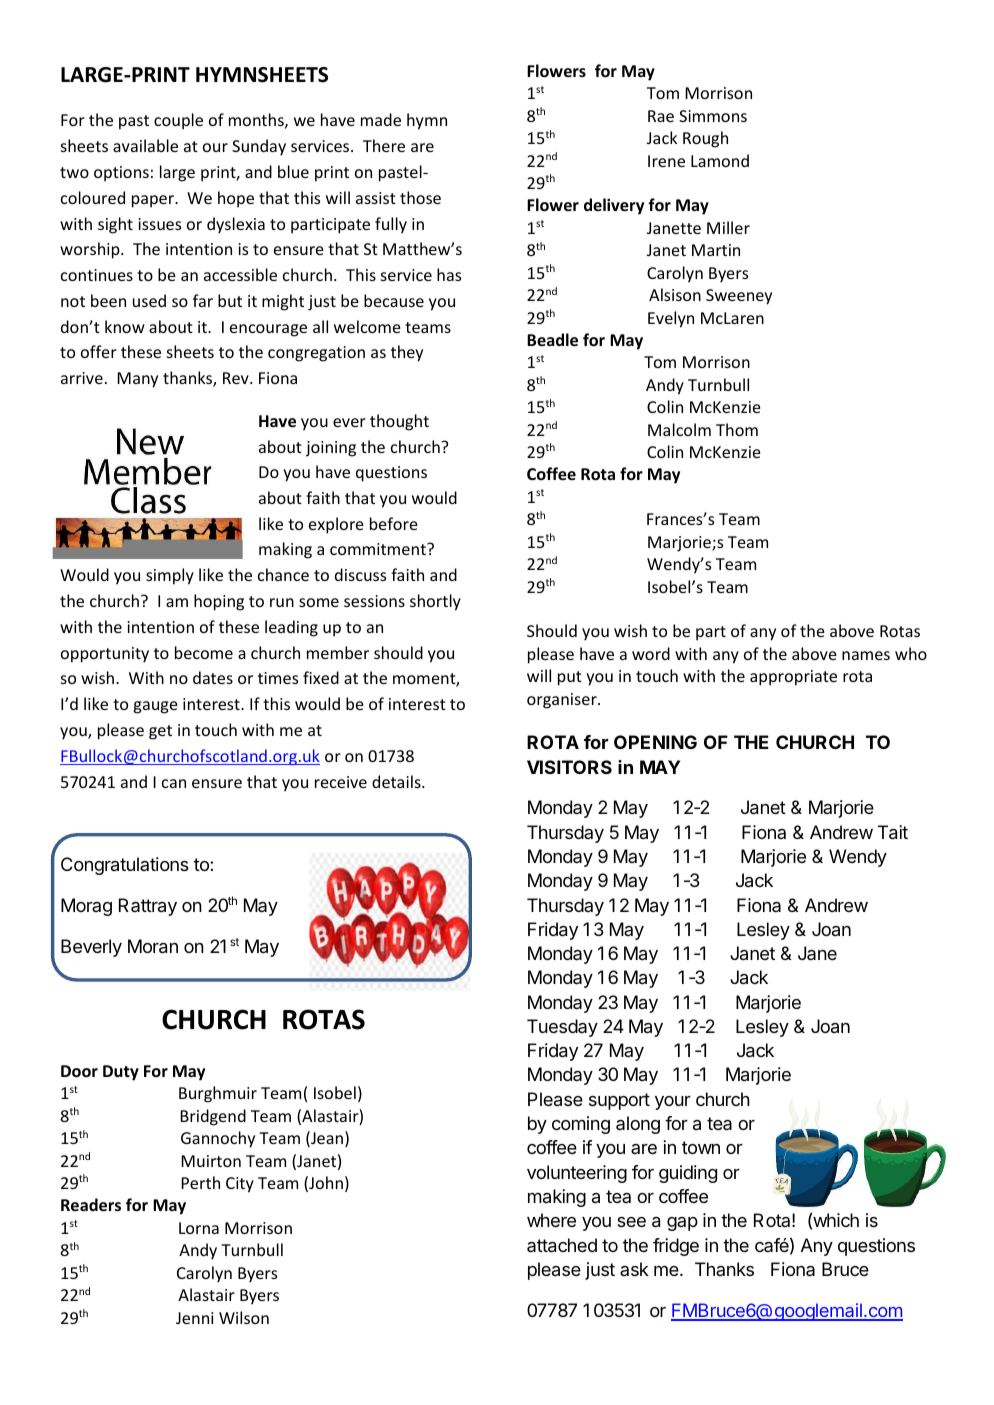 This screenshot has width=994, height=1405. What do you see at coordinates (194, 1318) in the screenshot?
I see `Jenni` at bounding box center [194, 1318].
